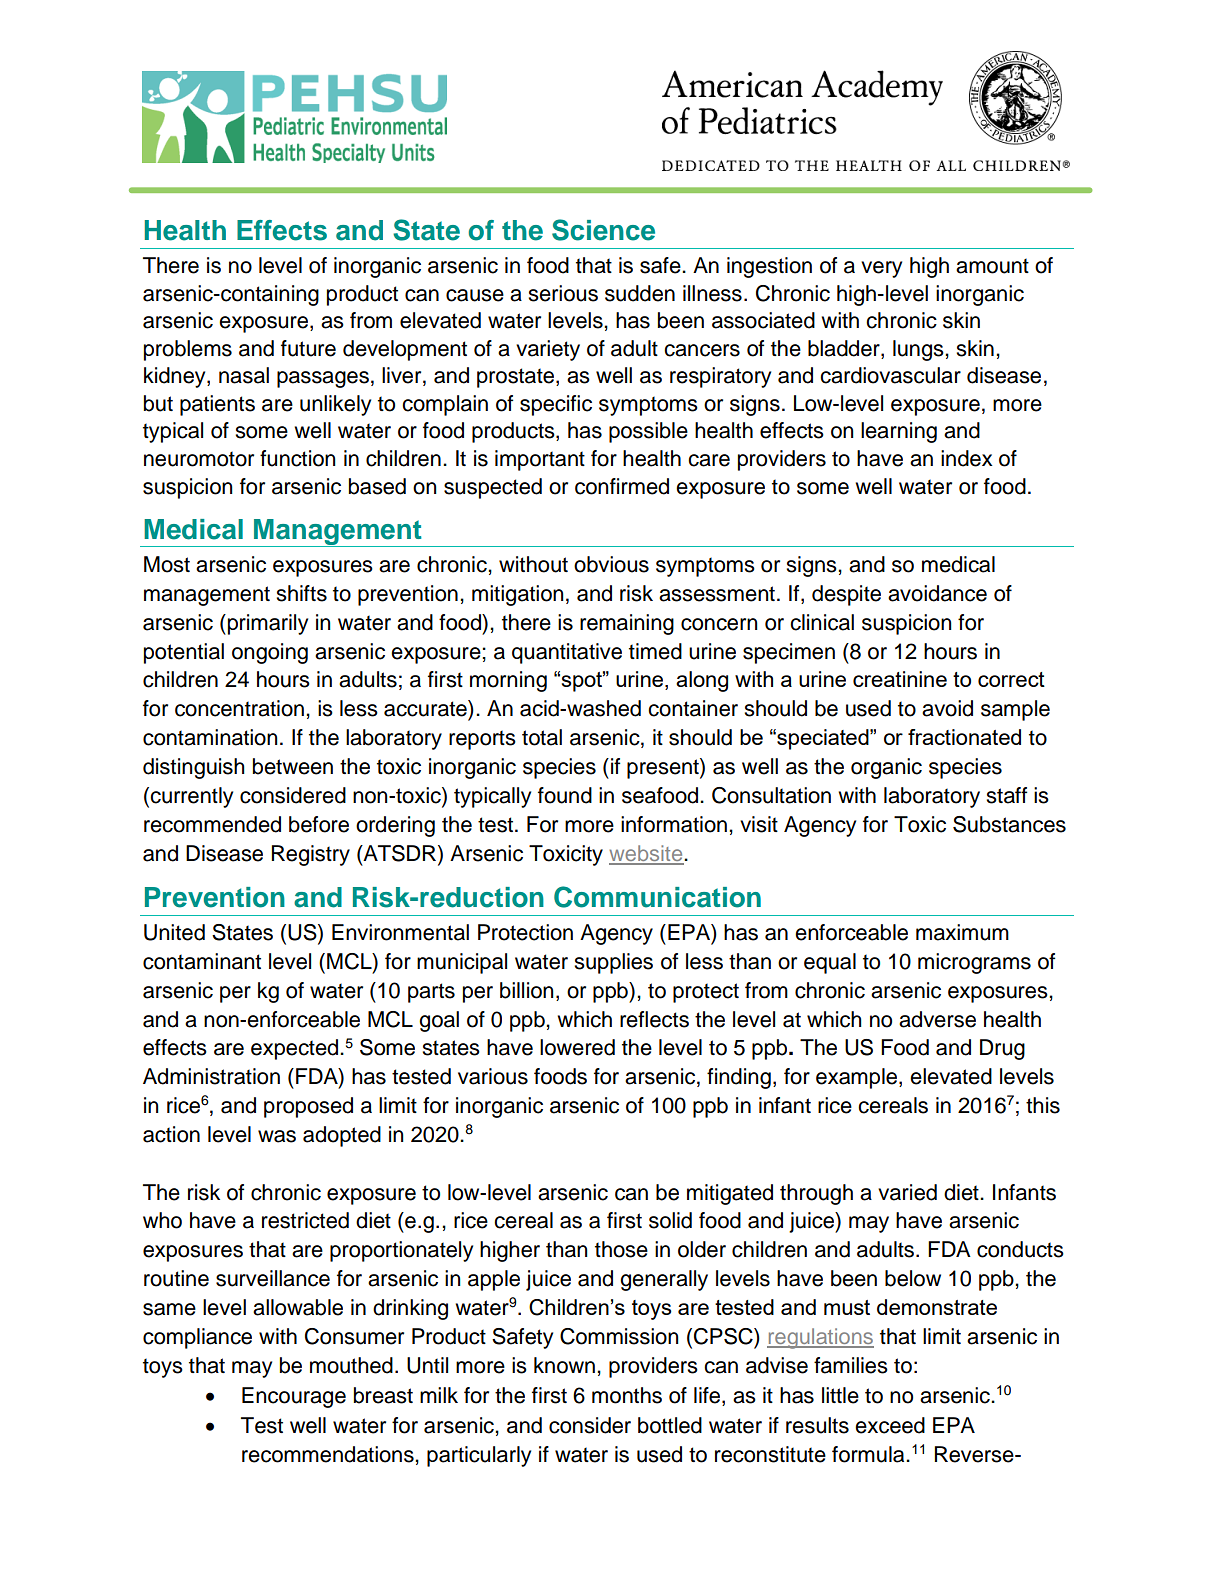  Describe the element at coordinates (900, 679) in the screenshot. I see `creatinine` at that location.
